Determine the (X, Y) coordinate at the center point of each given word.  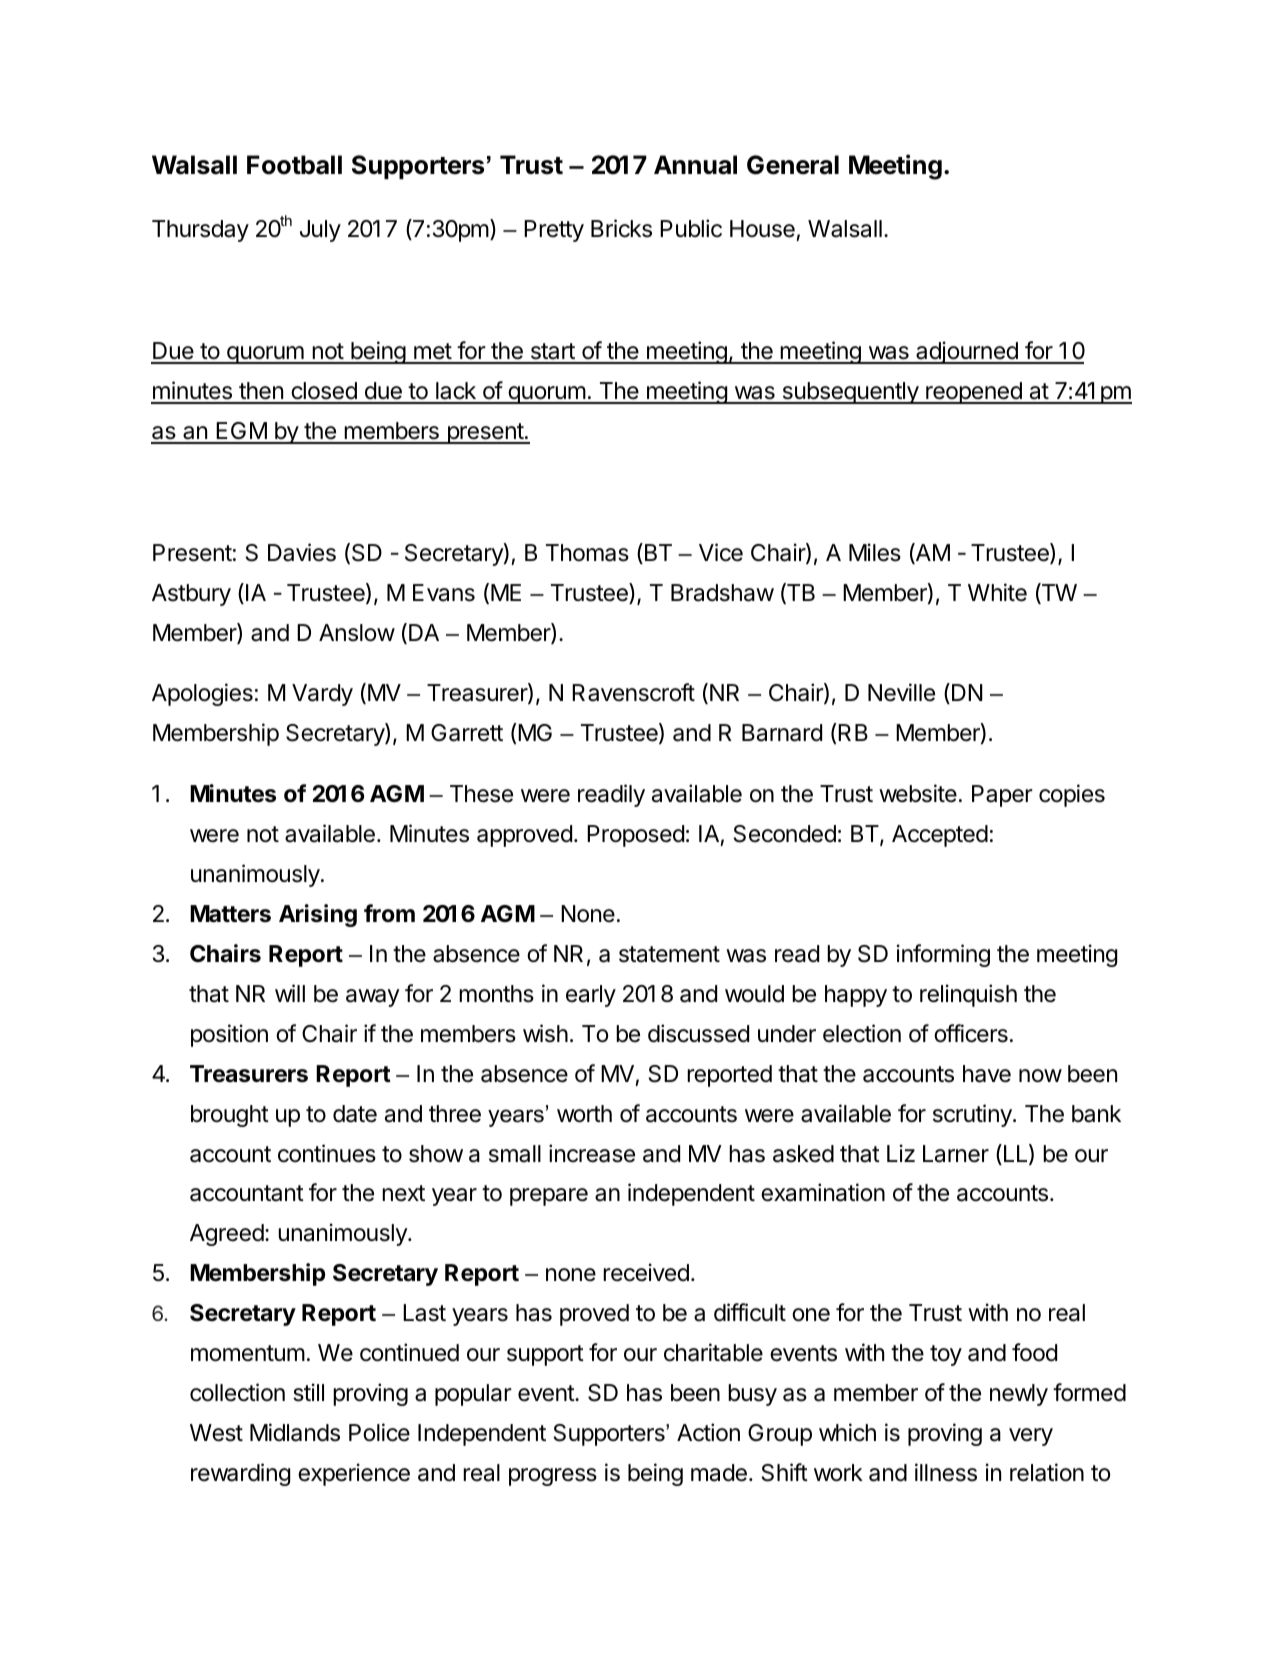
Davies (302, 552)
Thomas (587, 553)
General (793, 165)
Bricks (621, 228)
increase (592, 1153)
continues (327, 1153)
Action (708, 1432)
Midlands (295, 1432)
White (997, 592)
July (320, 231)
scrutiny (973, 1115)
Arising (318, 915)
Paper (1002, 796)
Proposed (635, 836)
